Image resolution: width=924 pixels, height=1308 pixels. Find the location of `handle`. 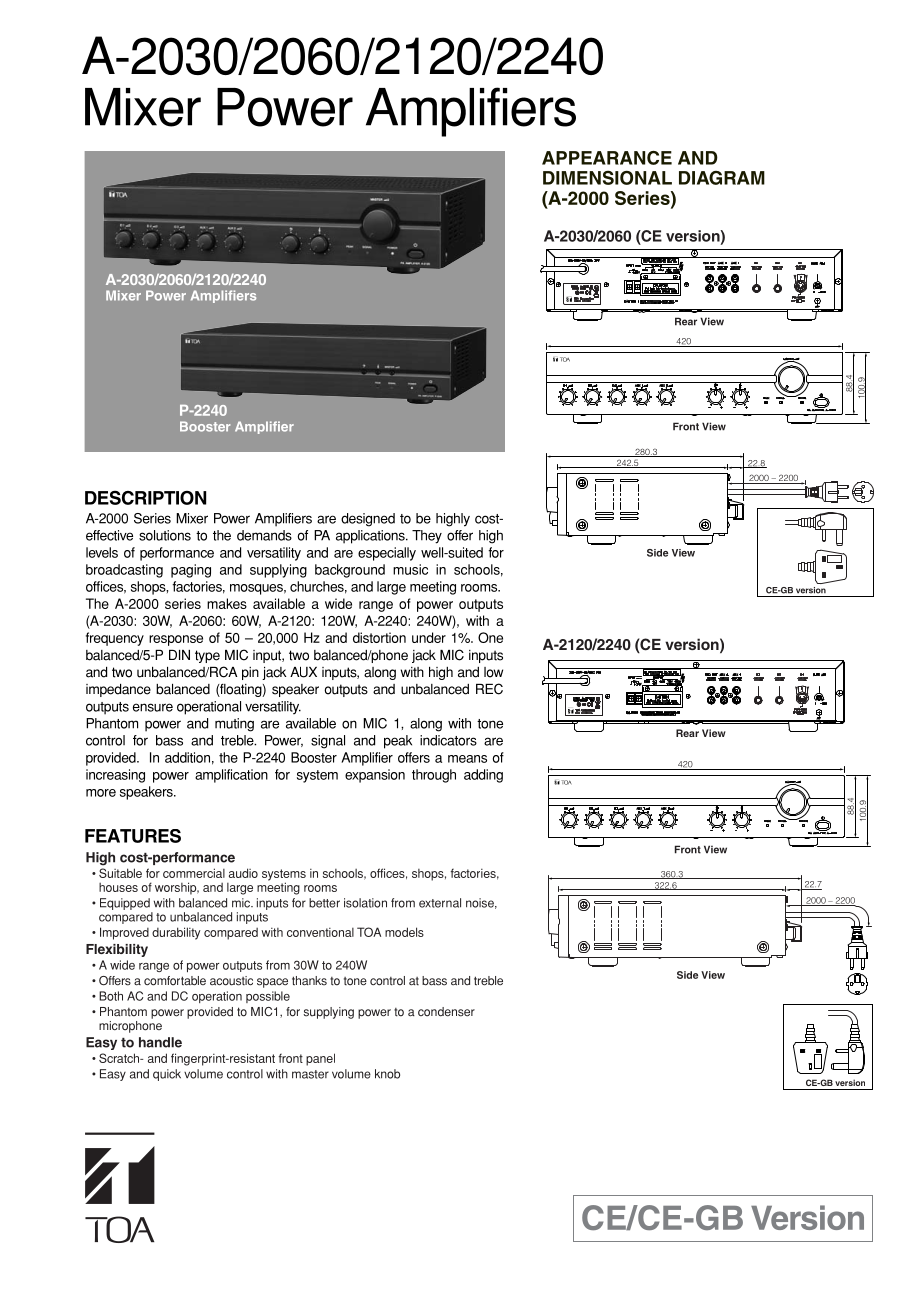

handle is located at coordinates (160, 1042).
